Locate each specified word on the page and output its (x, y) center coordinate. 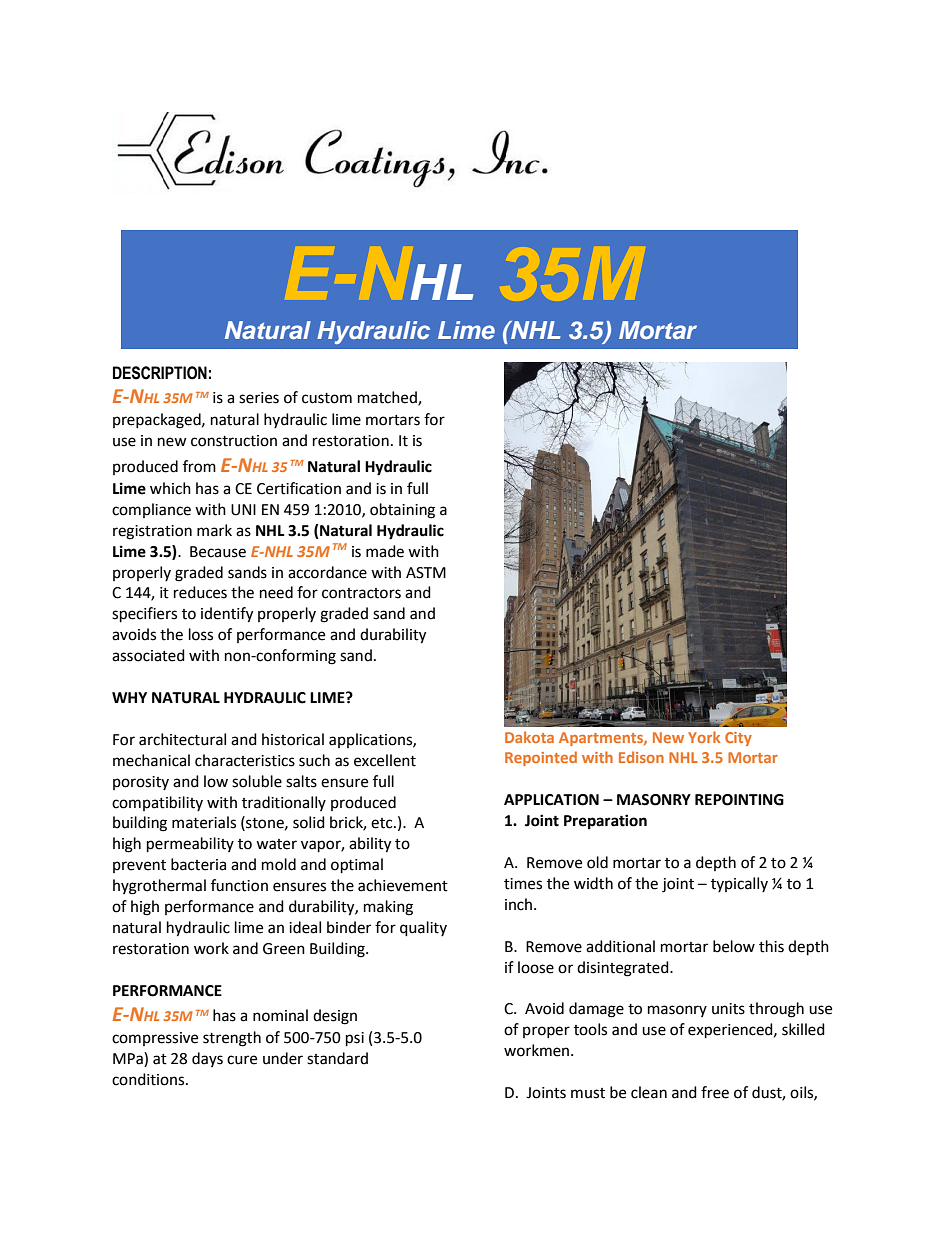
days (207, 1059)
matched (388, 398)
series (259, 398)
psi (355, 1039)
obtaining (402, 511)
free (715, 1092)
